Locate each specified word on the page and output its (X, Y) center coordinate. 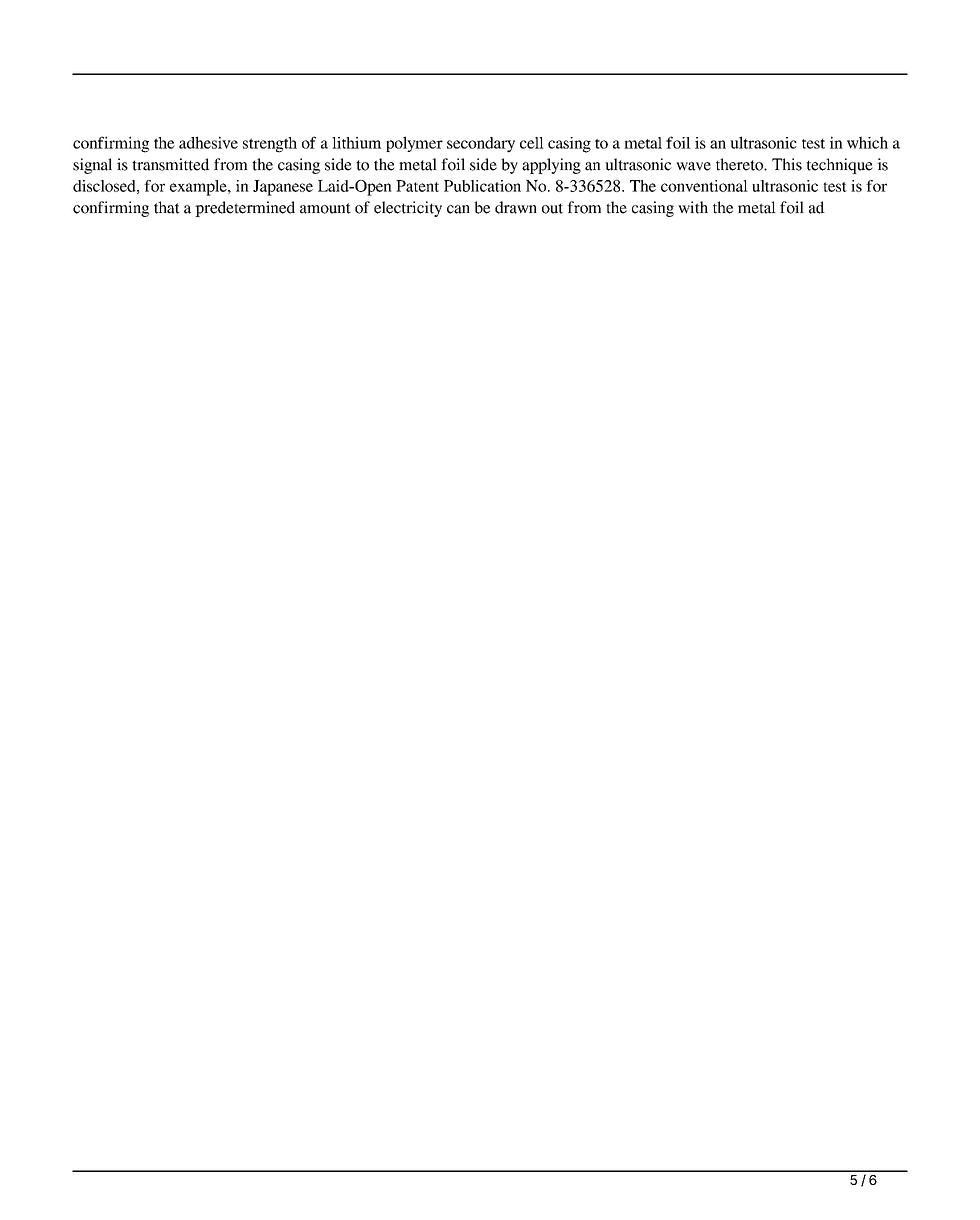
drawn (516, 207)
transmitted (171, 164)
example (199, 188)
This (787, 164)
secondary (481, 145)
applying (551, 166)
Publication (482, 186)
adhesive (208, 142)
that (167, 207)
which (867, 142)
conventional (704, 186)
